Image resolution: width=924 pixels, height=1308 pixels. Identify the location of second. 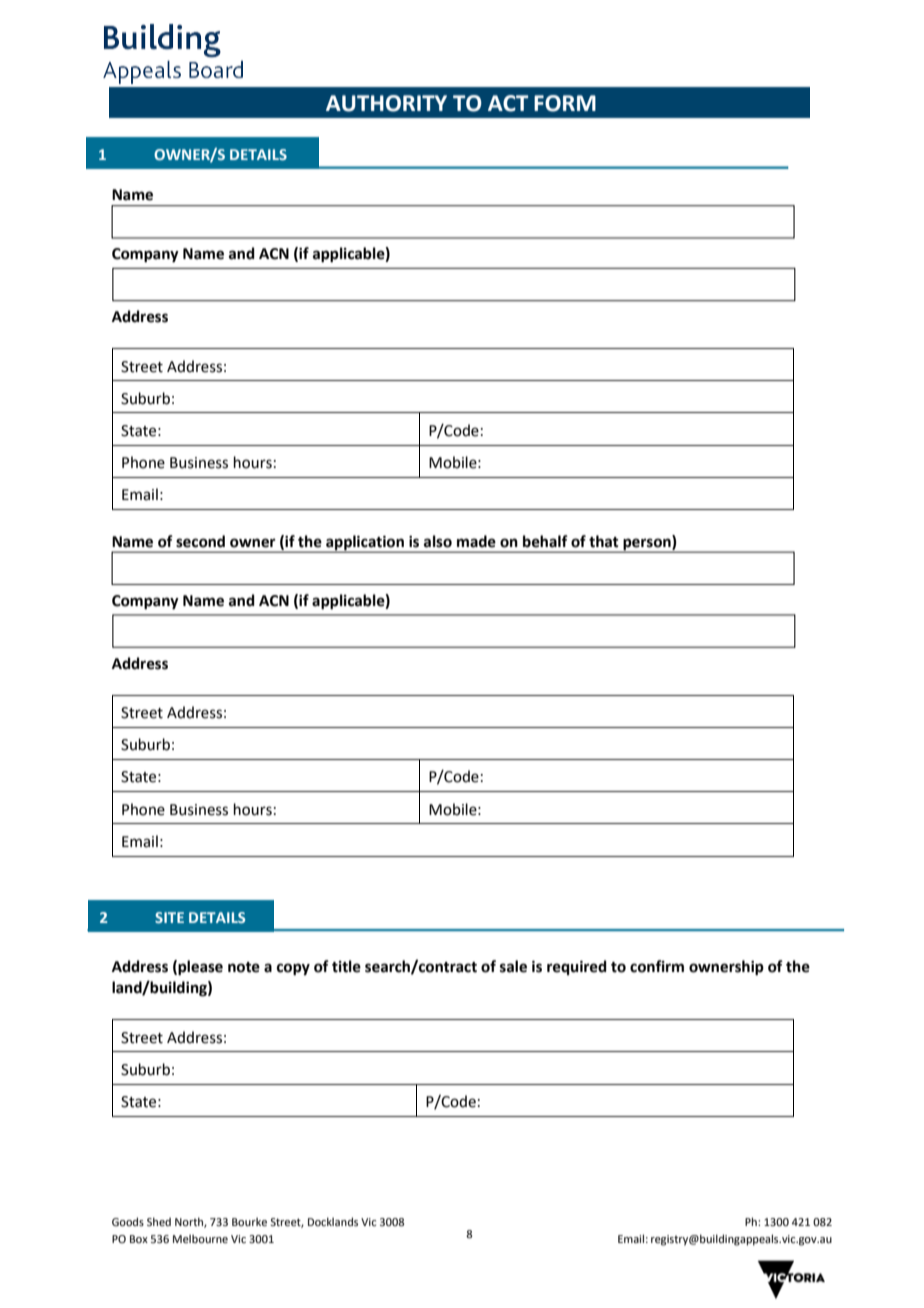
(200, 541).
